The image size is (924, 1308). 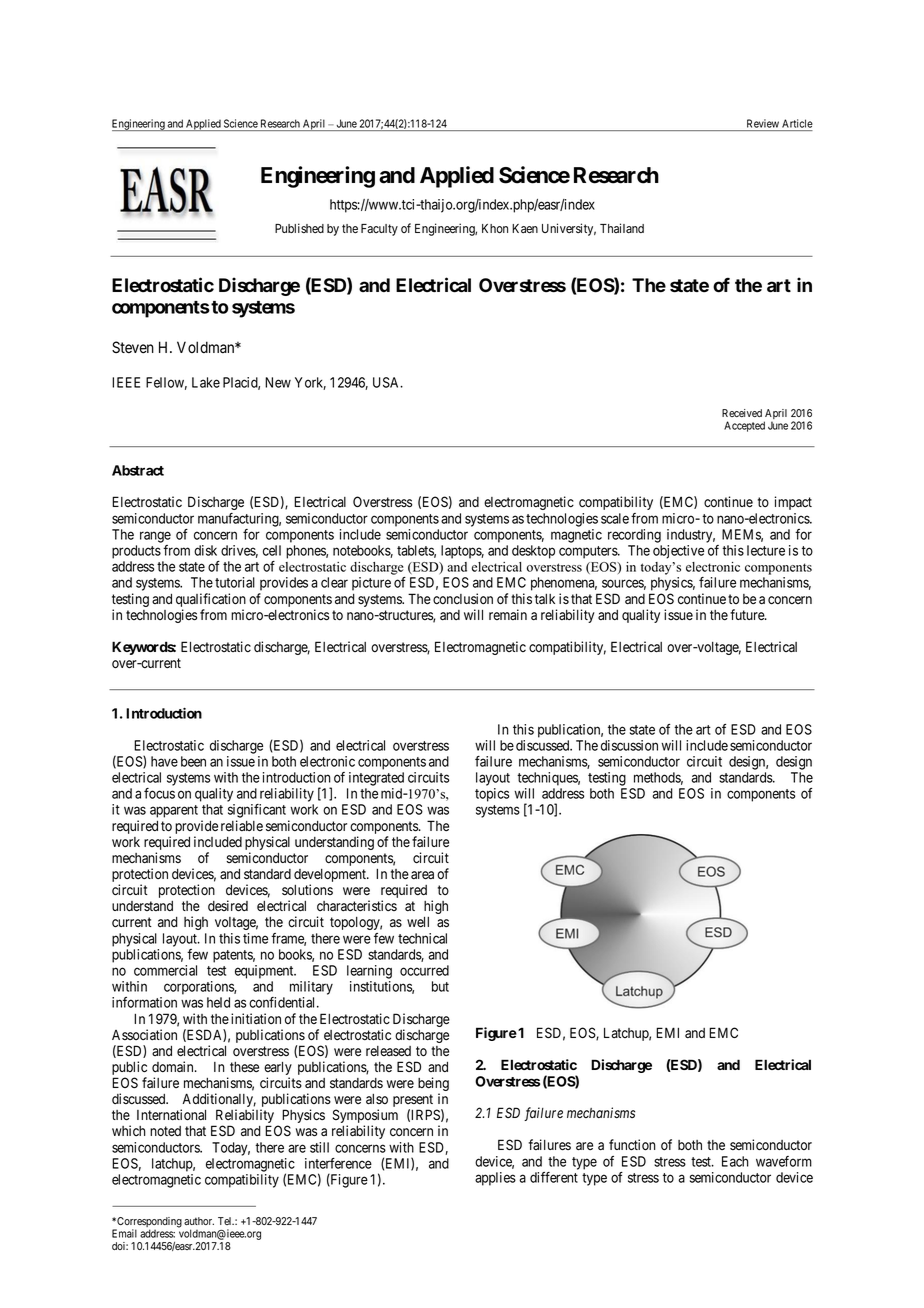 I want to click on applies, so click(x=495, y=1179).
